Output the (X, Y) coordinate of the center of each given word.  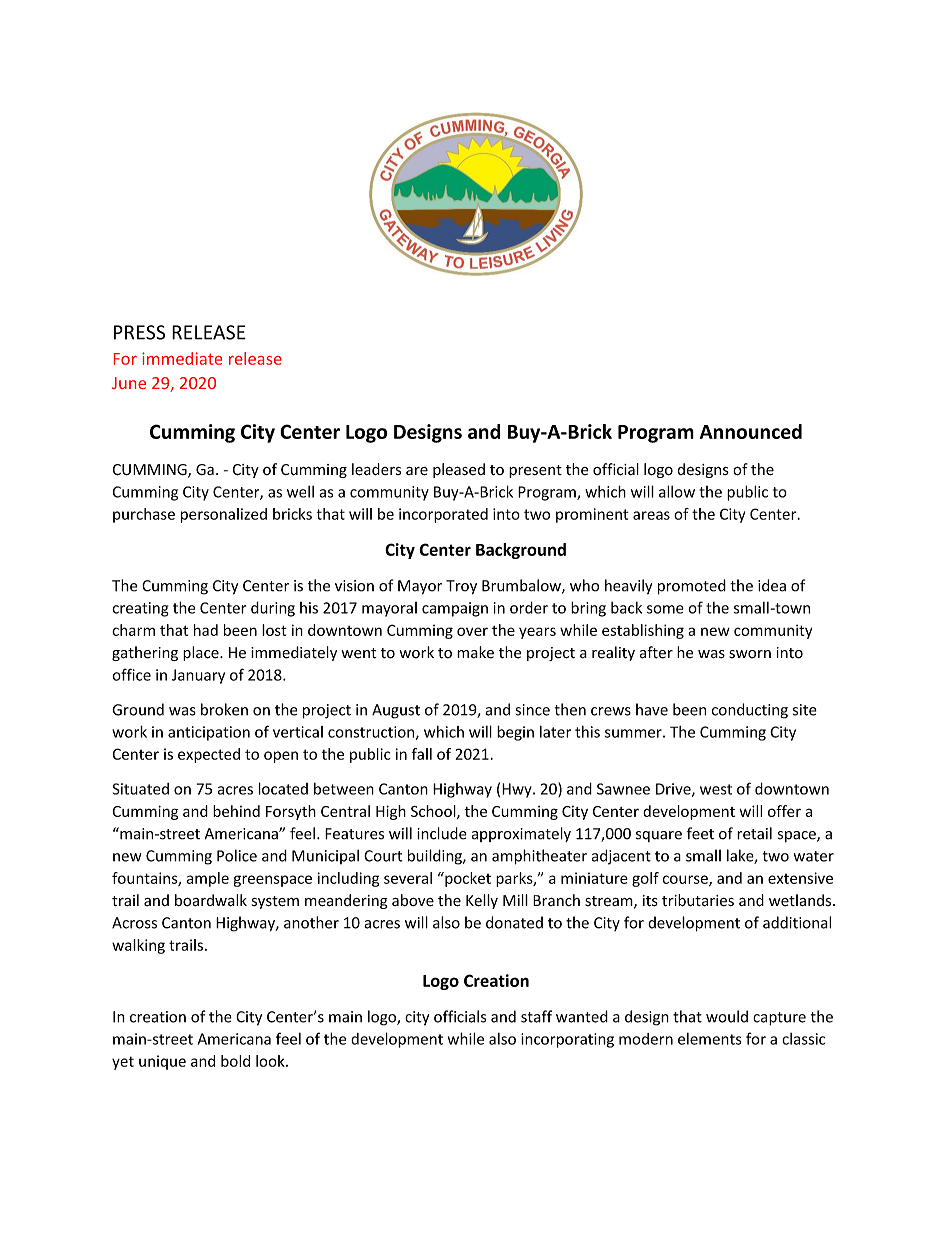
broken (224, 709)
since (533, 710)
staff (536, 1016)
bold (235, 1061)
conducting (750, 711)
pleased (459, 470)
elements (710, 1039)
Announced (751, 431)
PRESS (139, 332)
